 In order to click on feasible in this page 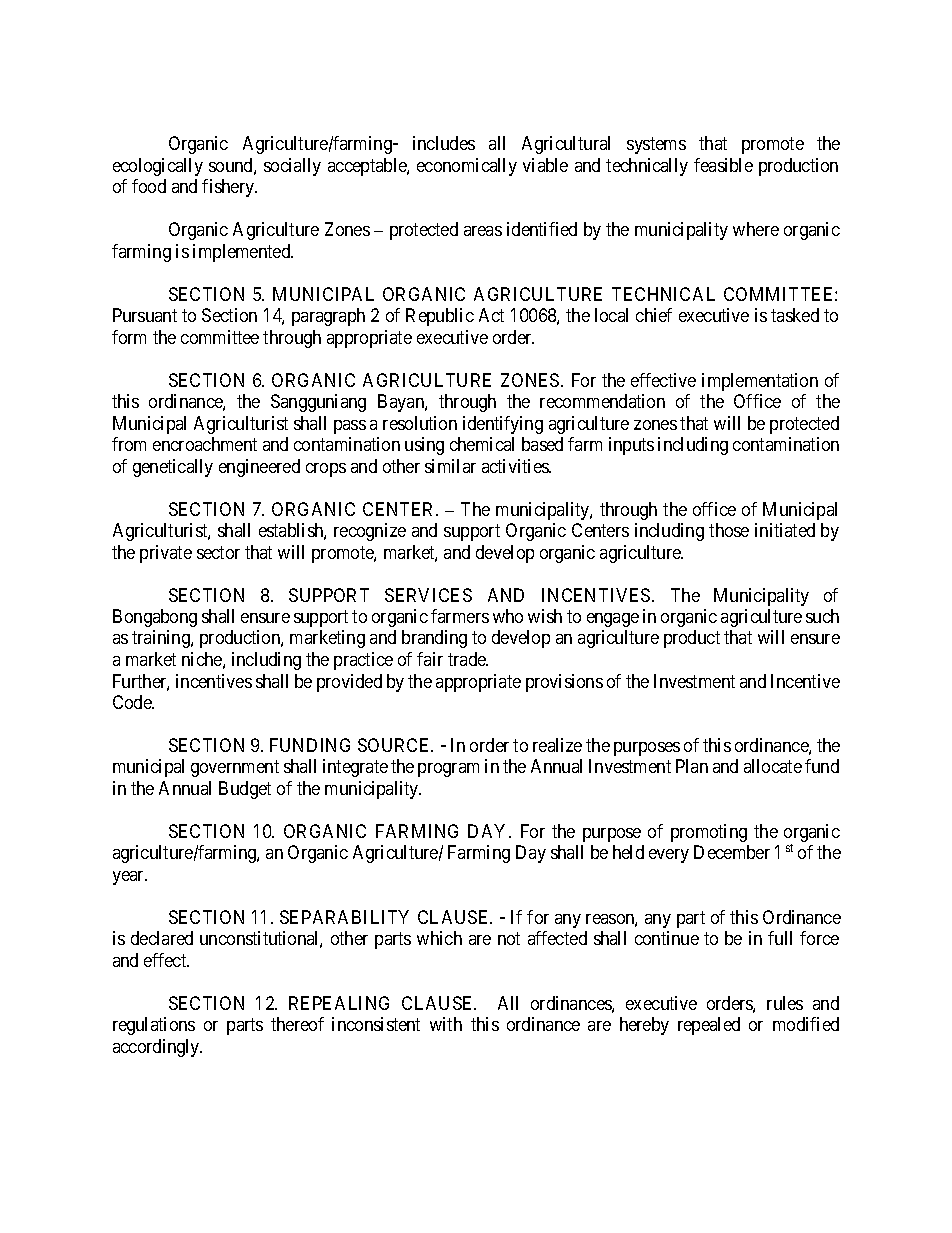, I will do `click(723, 165)`.
